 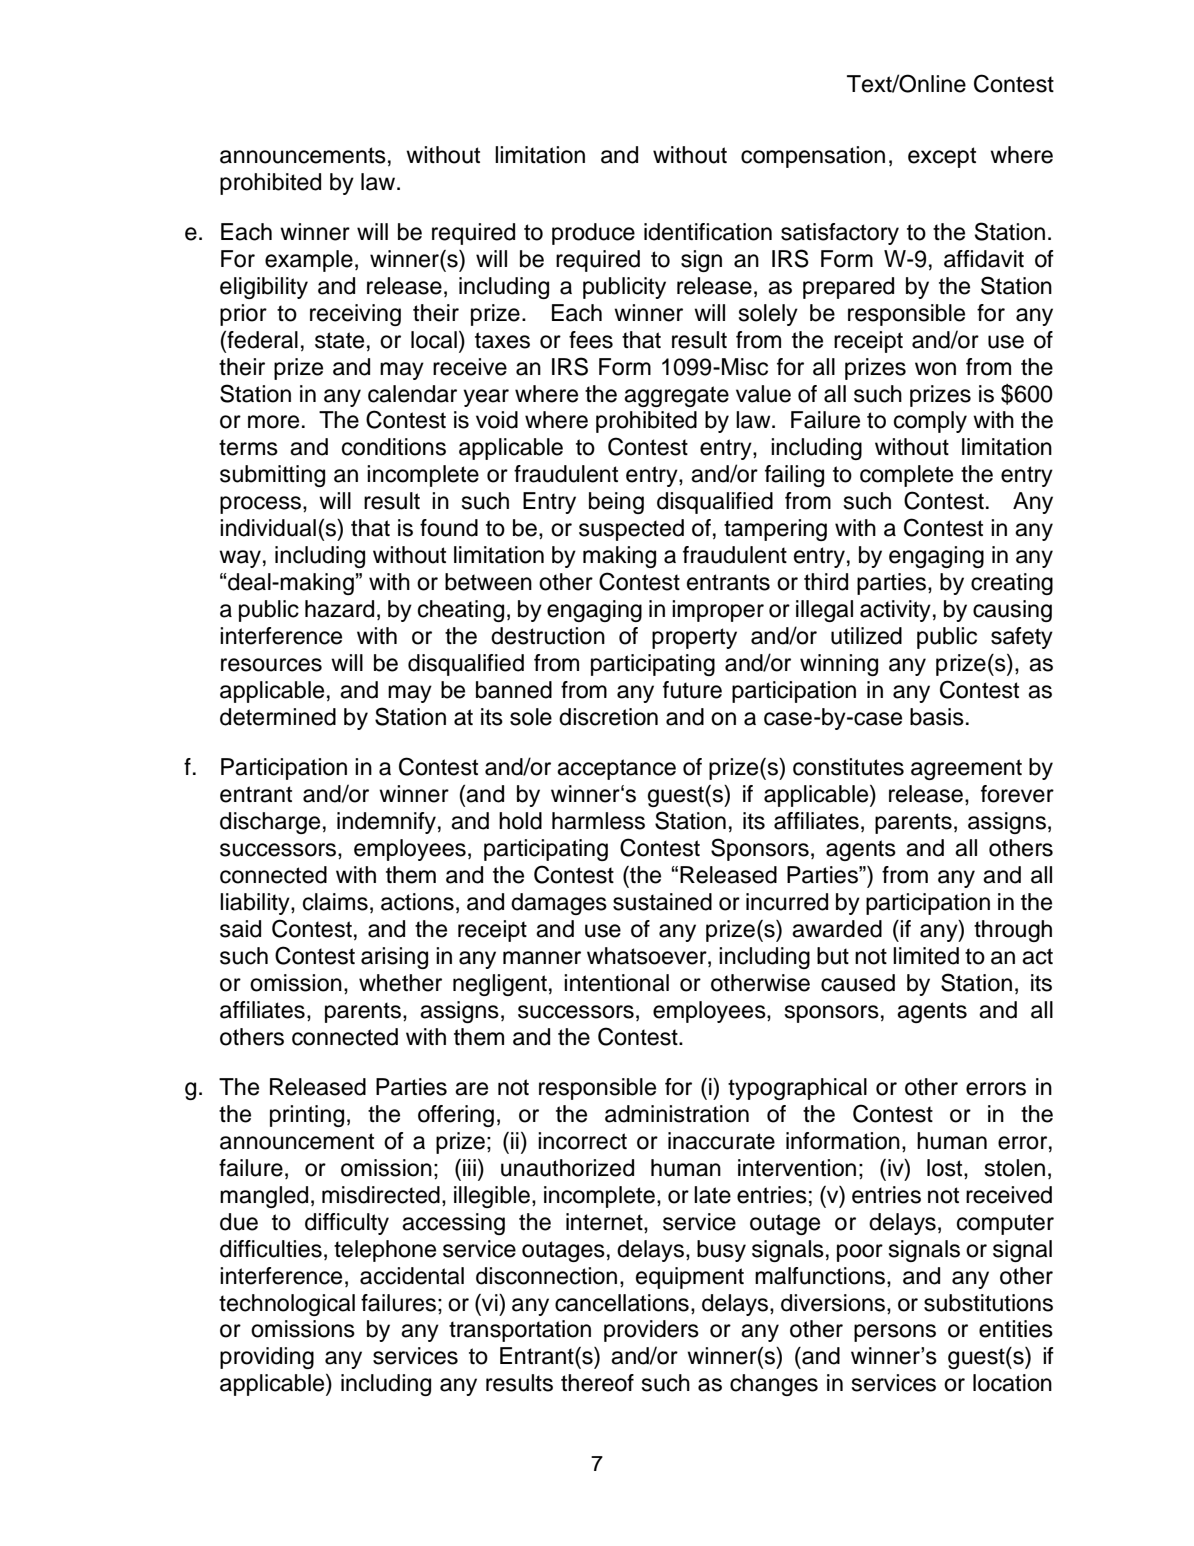 What do you see at coordinates (339, 609) in the screenshot?
I see `hazard` at bounding box center [339, 609].
